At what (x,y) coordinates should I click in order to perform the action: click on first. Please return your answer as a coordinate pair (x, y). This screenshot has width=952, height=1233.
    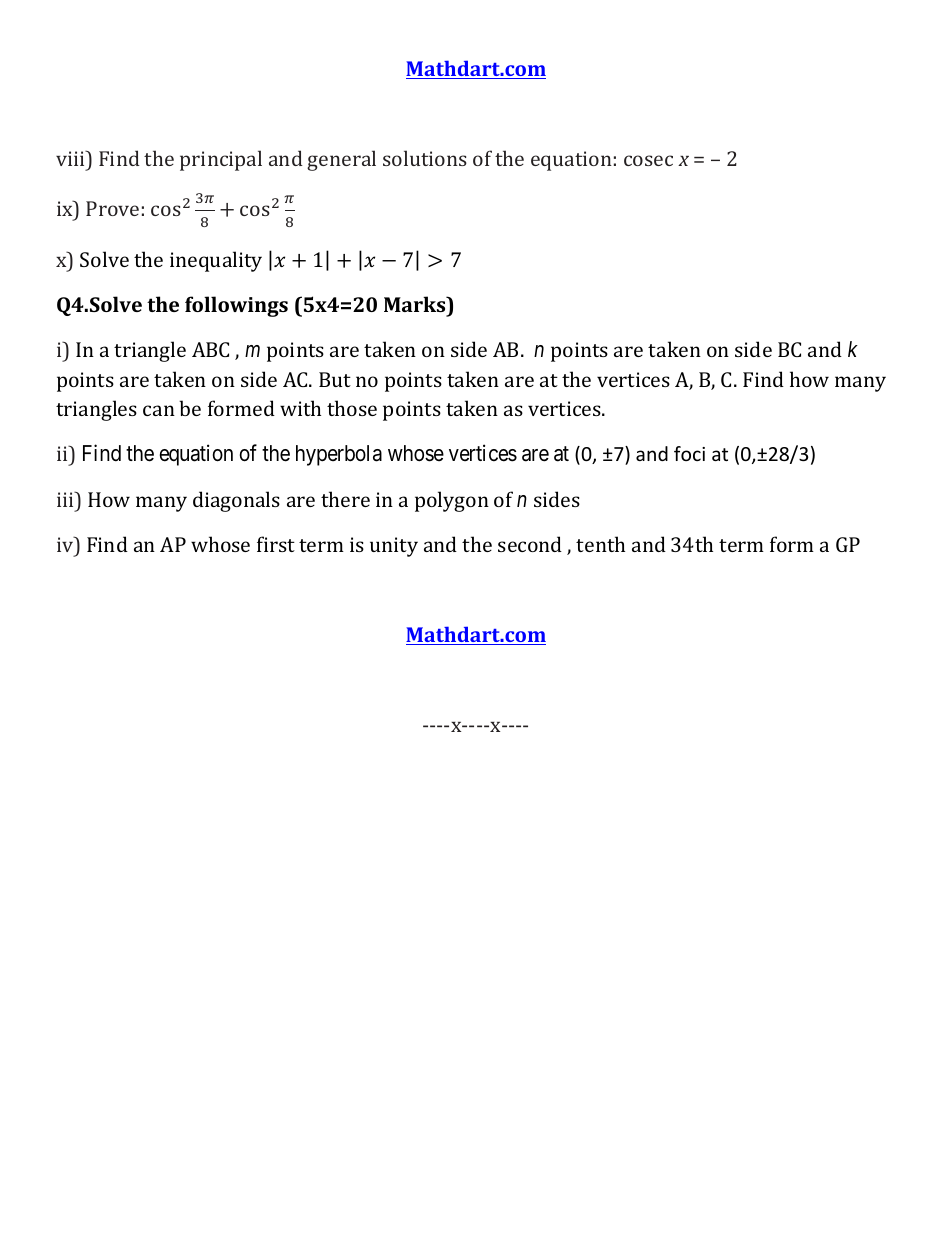
    Looking at the image, I should click on (276, 544).
